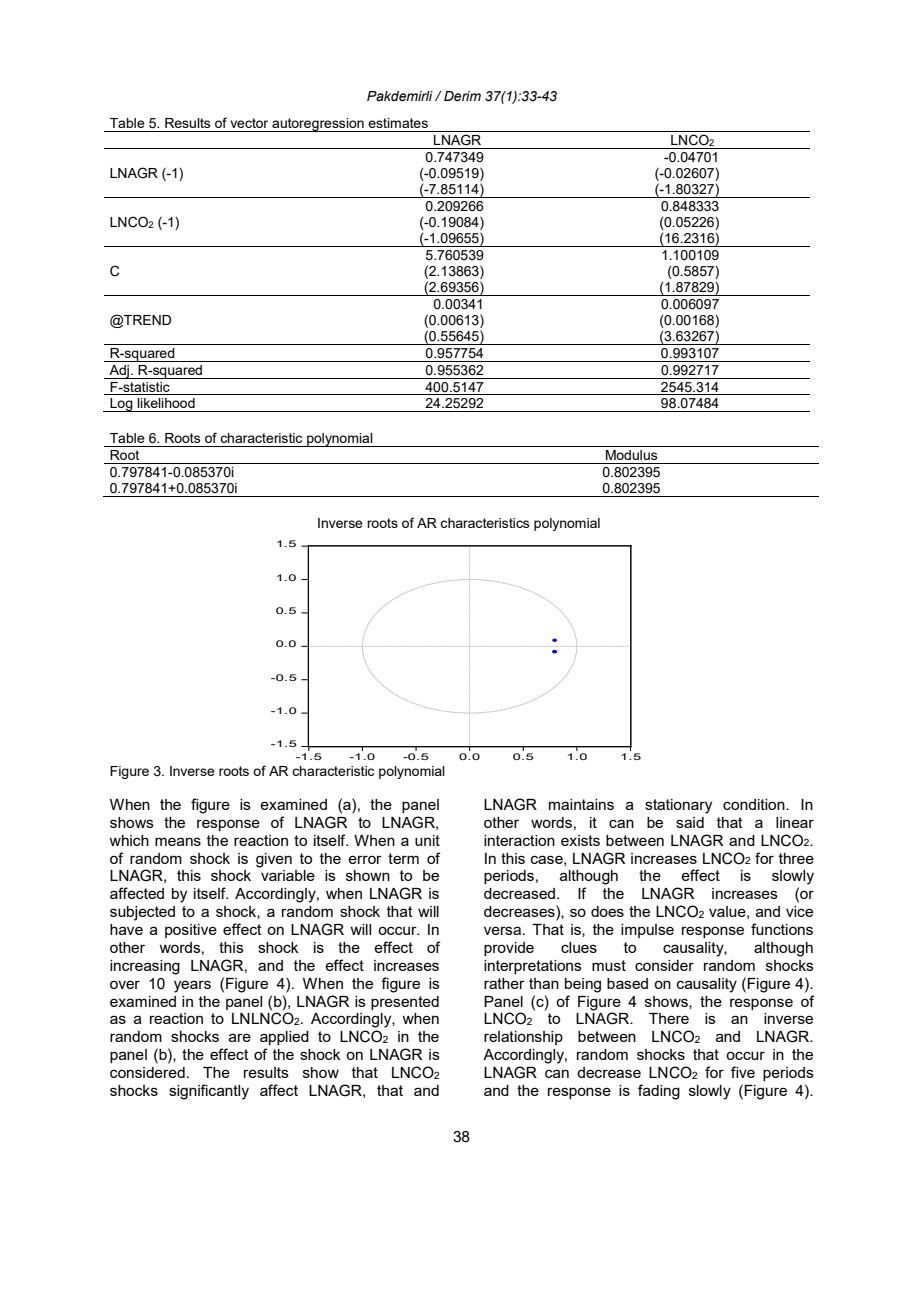 The width and height of the screenshot is (924, 1308). I want to click on vector, so click(249, 123).
